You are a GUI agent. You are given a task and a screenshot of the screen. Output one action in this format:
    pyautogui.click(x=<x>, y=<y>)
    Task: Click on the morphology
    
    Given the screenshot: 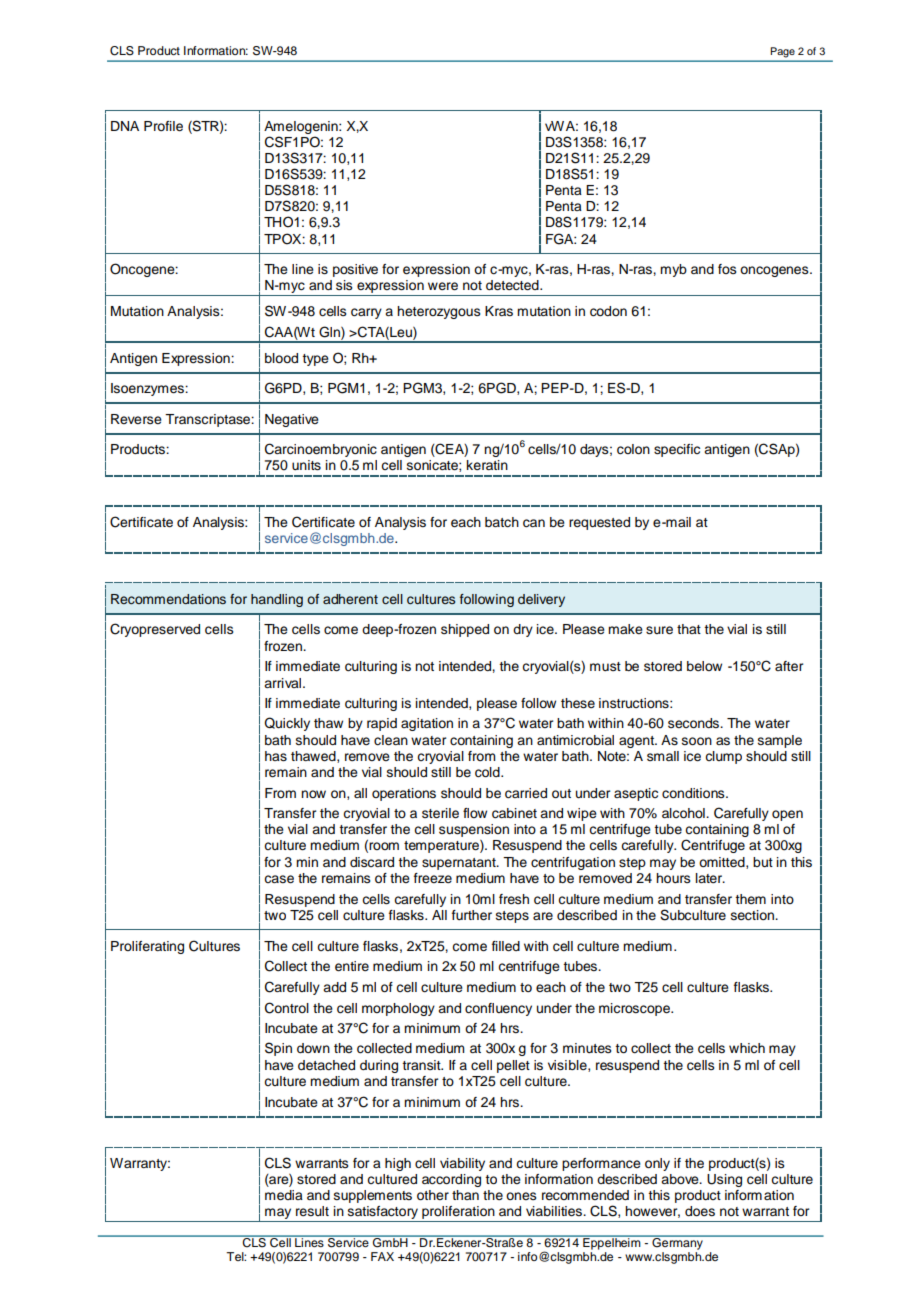 What is the action you would take?
    pyautogui.click(x=398, y=1009)
